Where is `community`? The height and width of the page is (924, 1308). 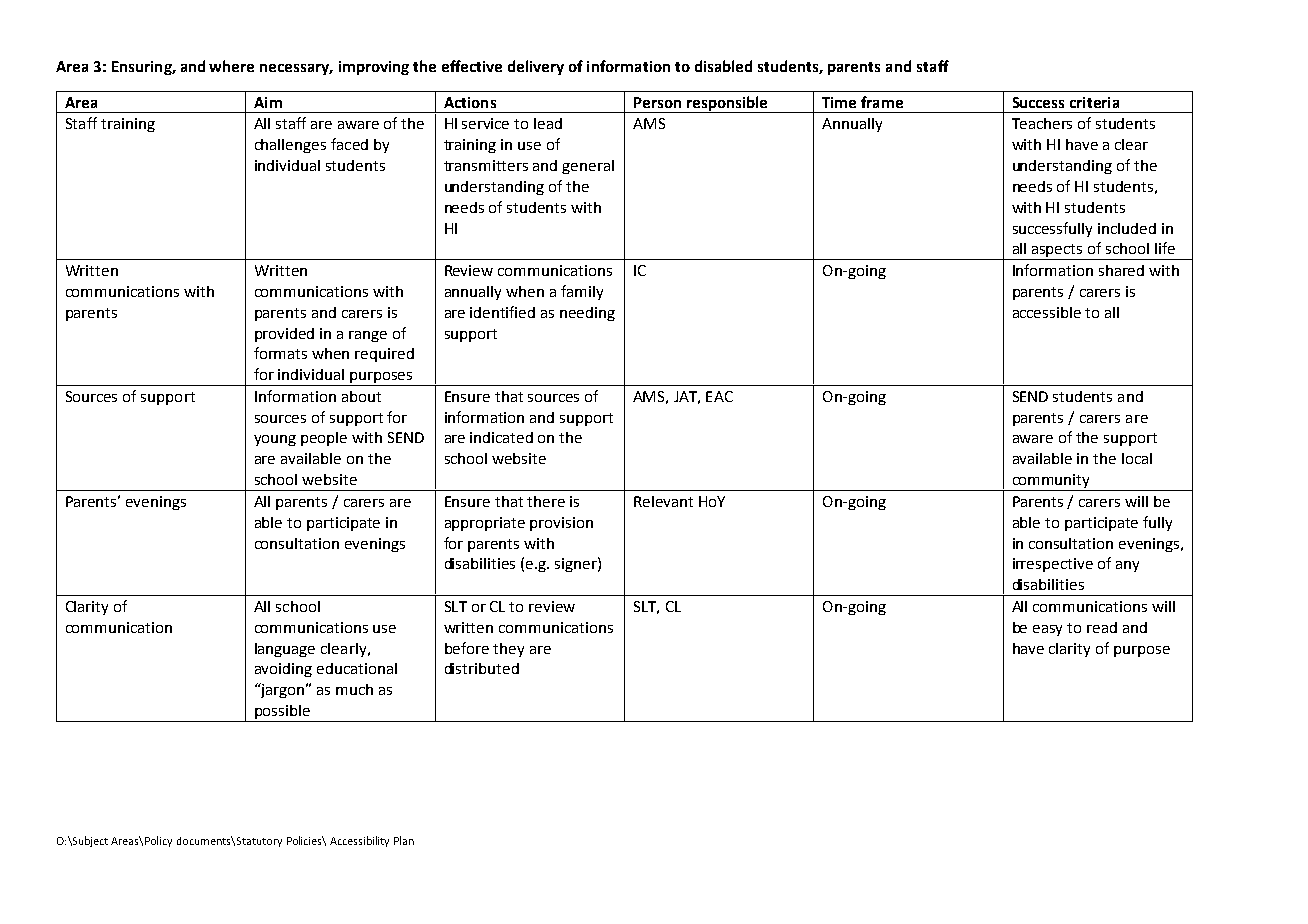
community is located at coordinates (1051, 482).
